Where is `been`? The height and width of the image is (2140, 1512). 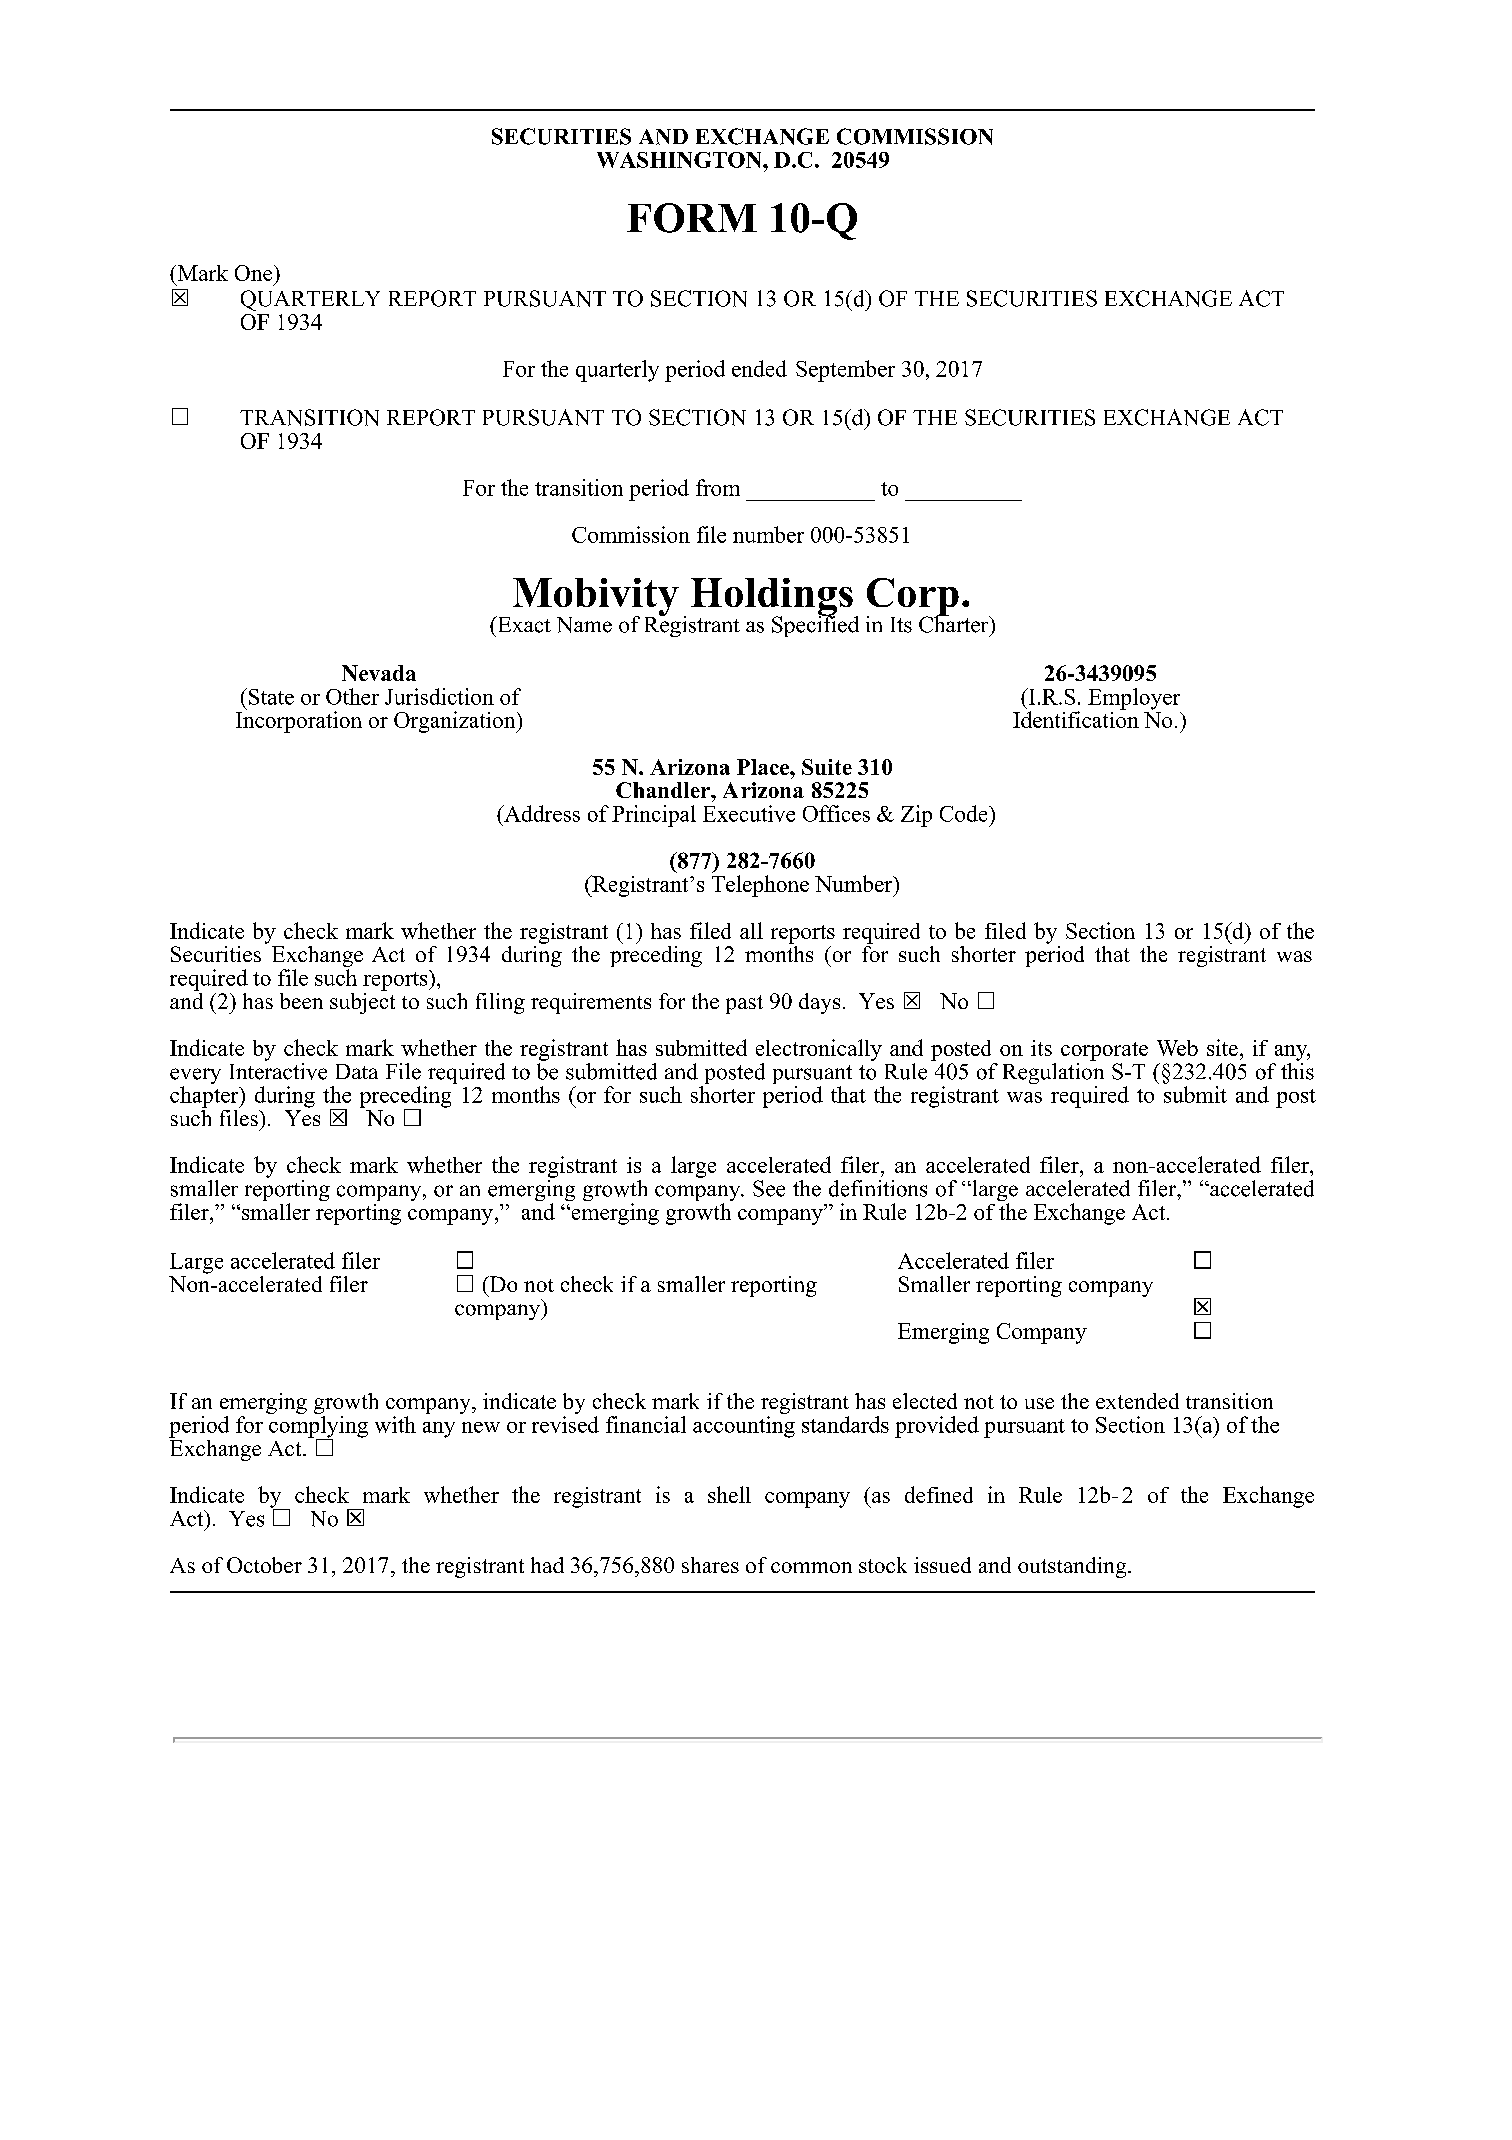
been is located at coordinates (301, 1001).
